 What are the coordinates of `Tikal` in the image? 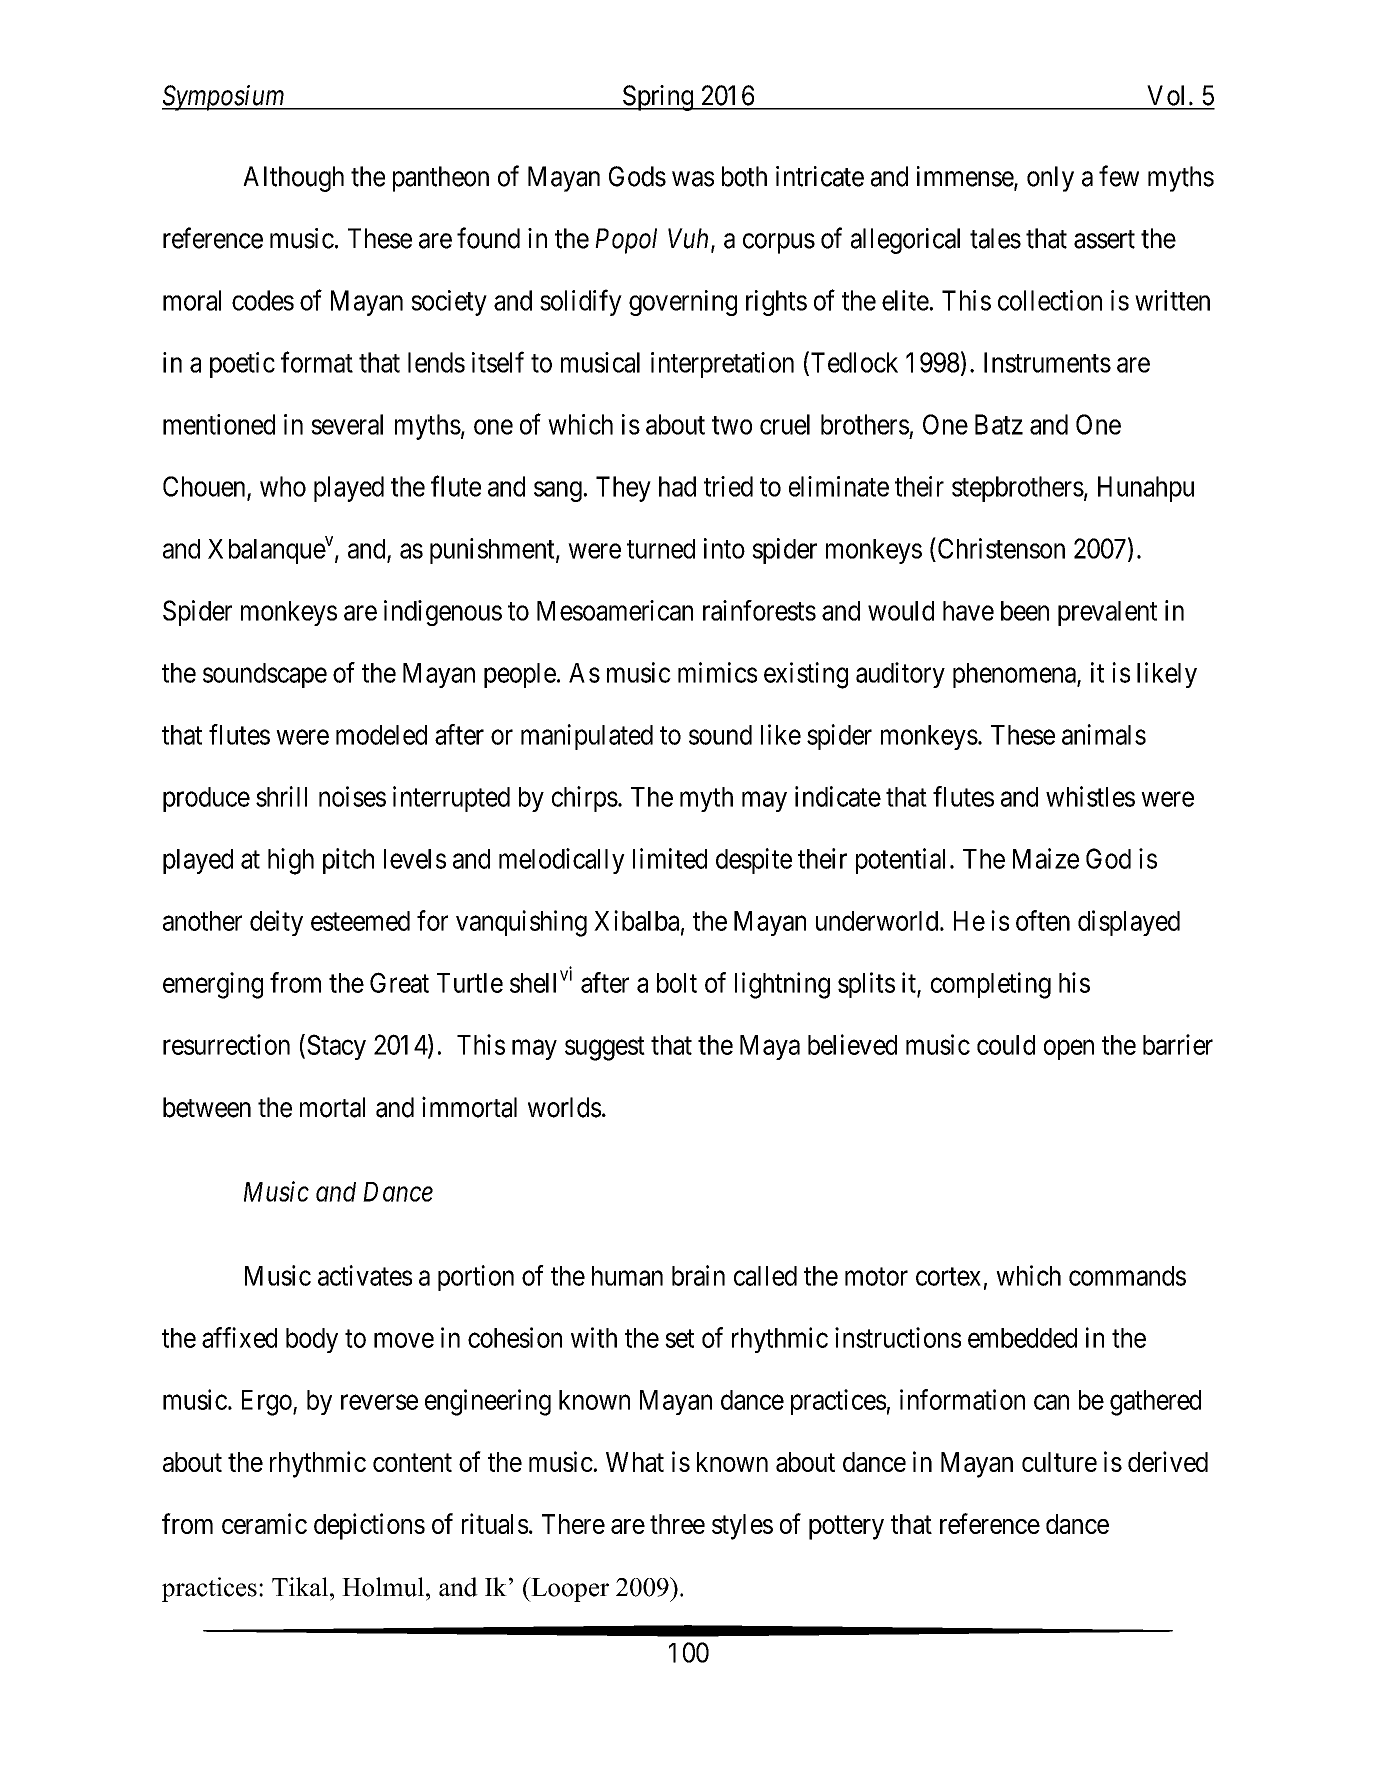 It's located at (300, 1587).
